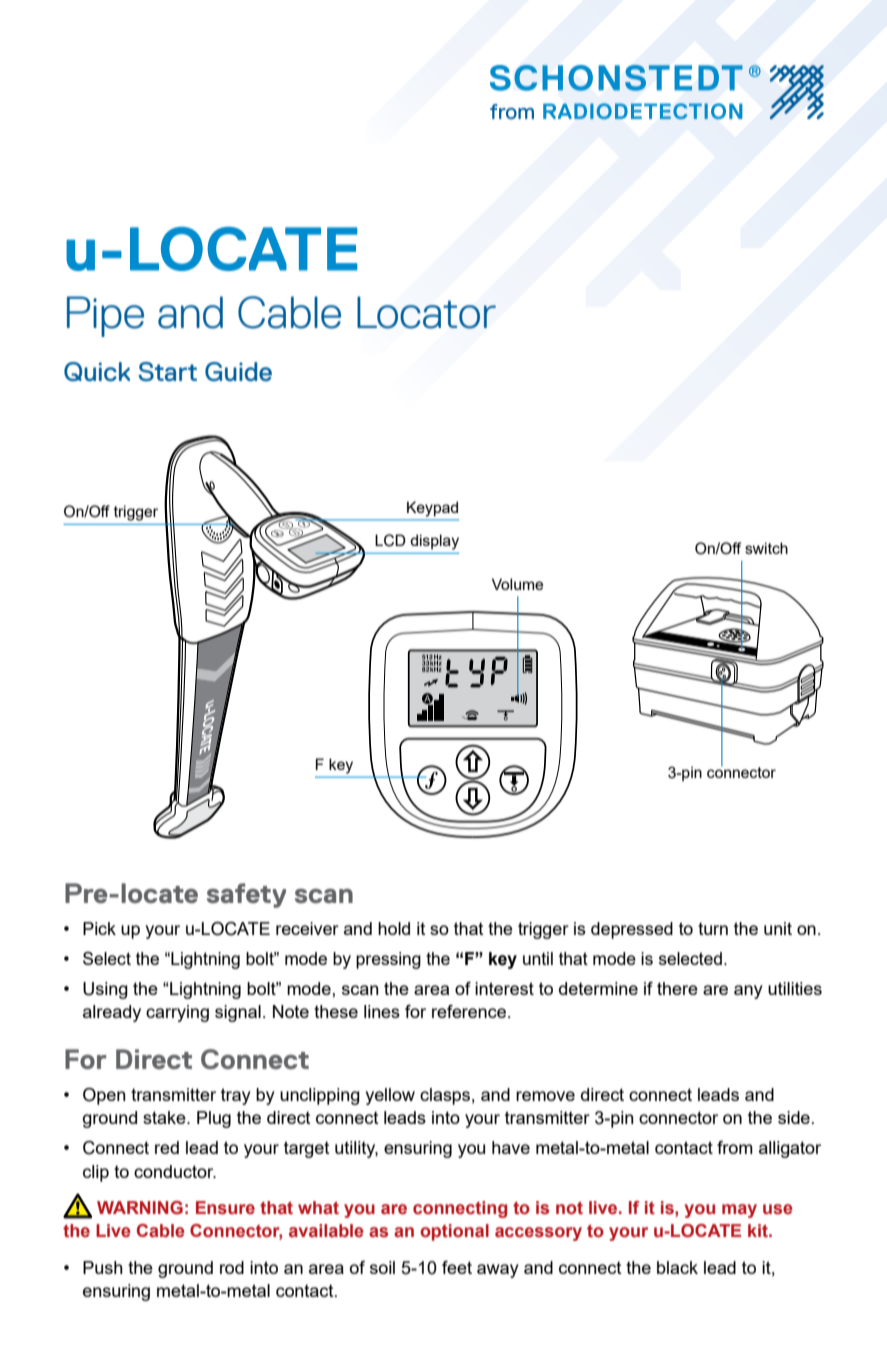 The width and height of the document is (887, 1372). Describe the element at coordinates (517, 584) in the document. I see `Volume` at that location.
